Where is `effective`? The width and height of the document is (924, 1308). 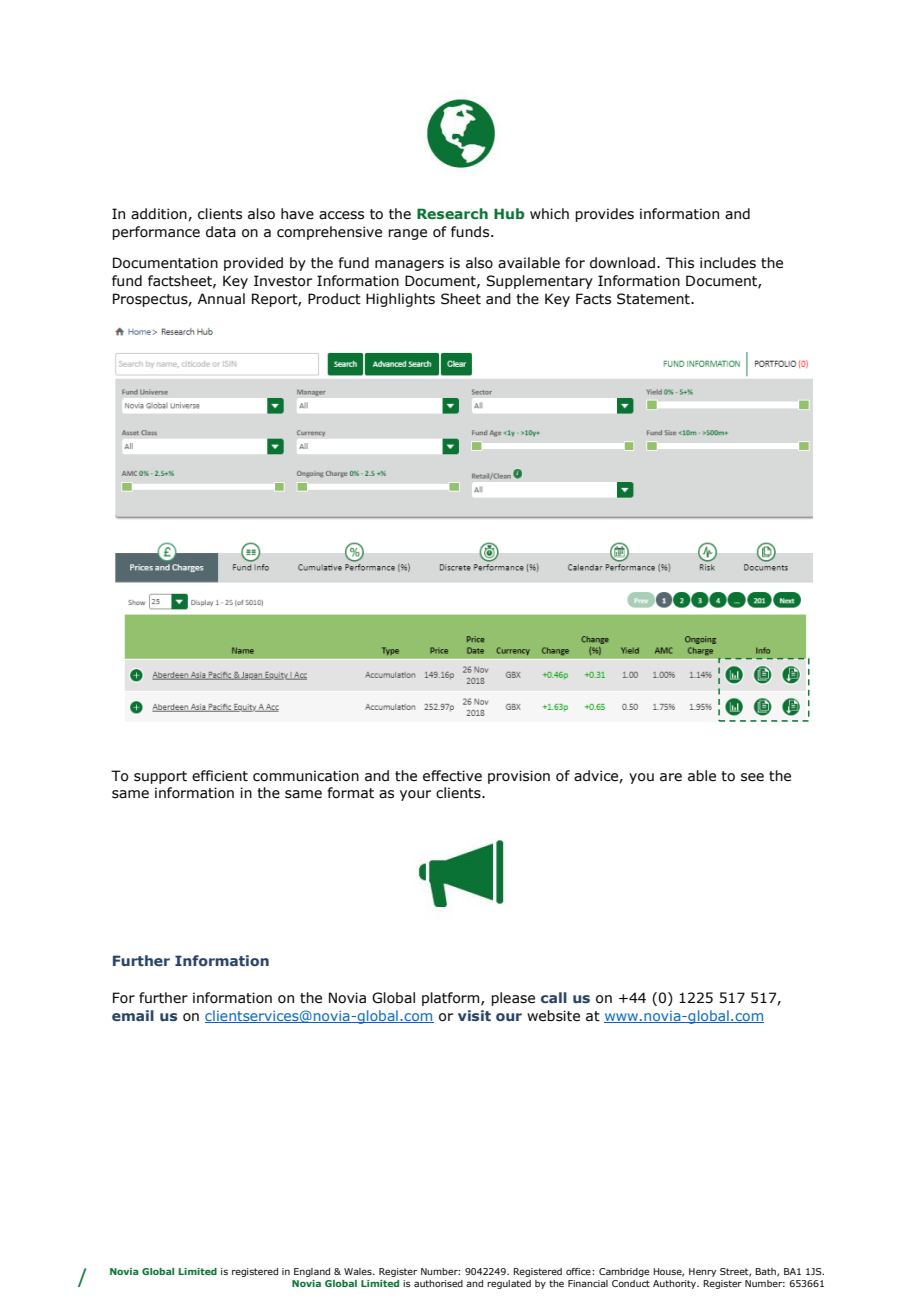 effective is located at coordinates (452, 776).
